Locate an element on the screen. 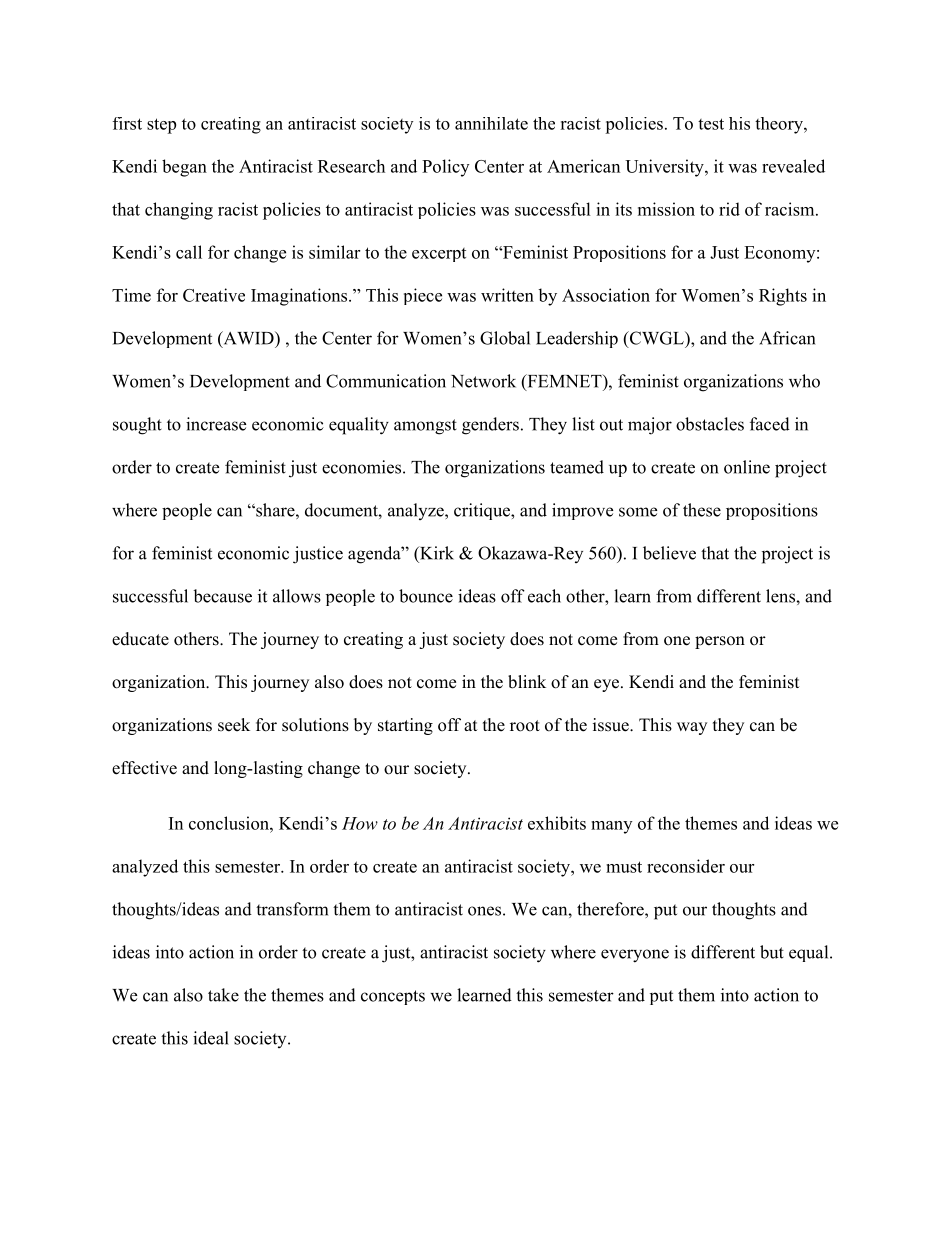 This screenshot has width=952, height=1233. genders is located at coordinates (490, 426).
